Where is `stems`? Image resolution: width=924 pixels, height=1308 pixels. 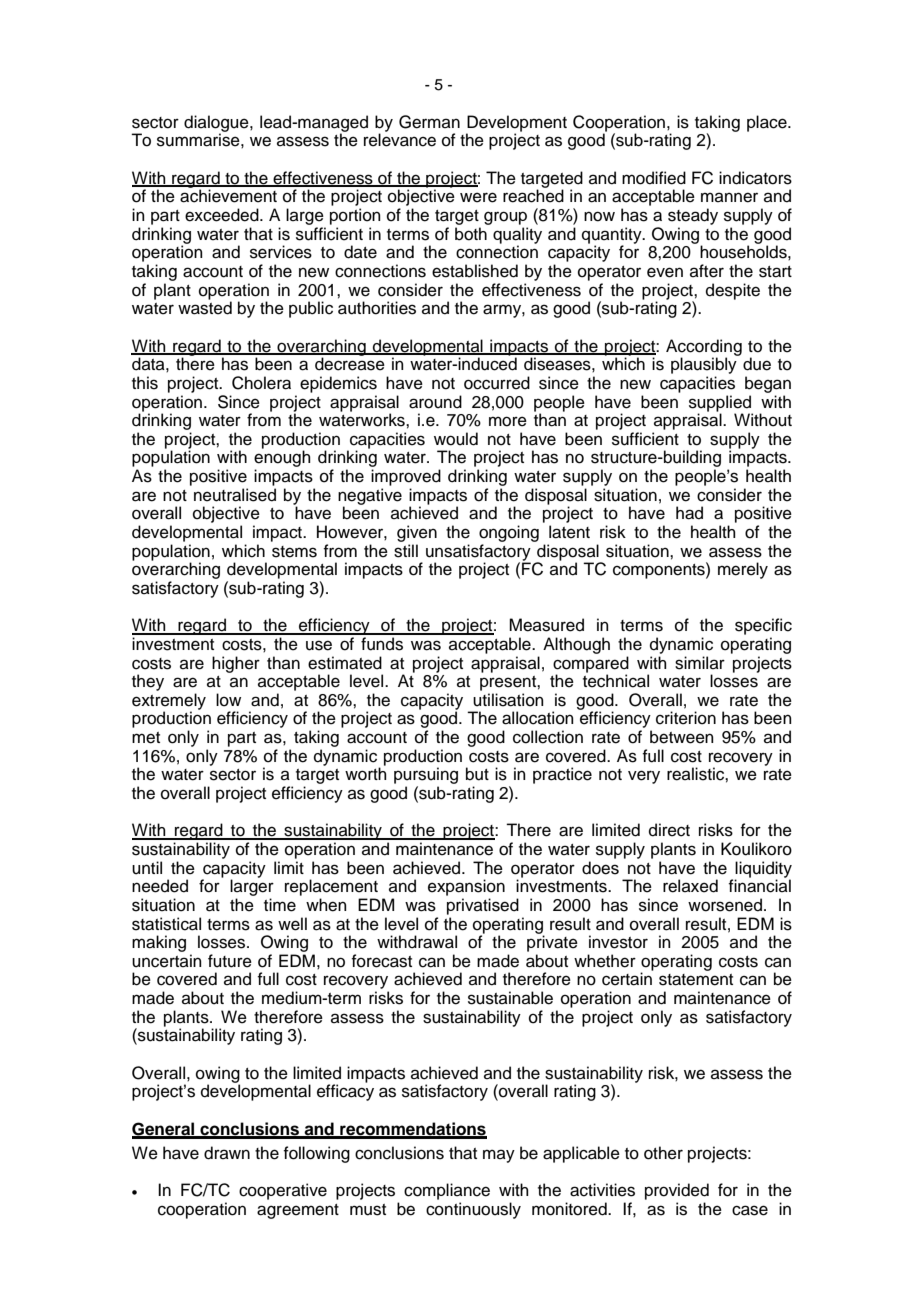
stems is located at coordinates (294, 552).
